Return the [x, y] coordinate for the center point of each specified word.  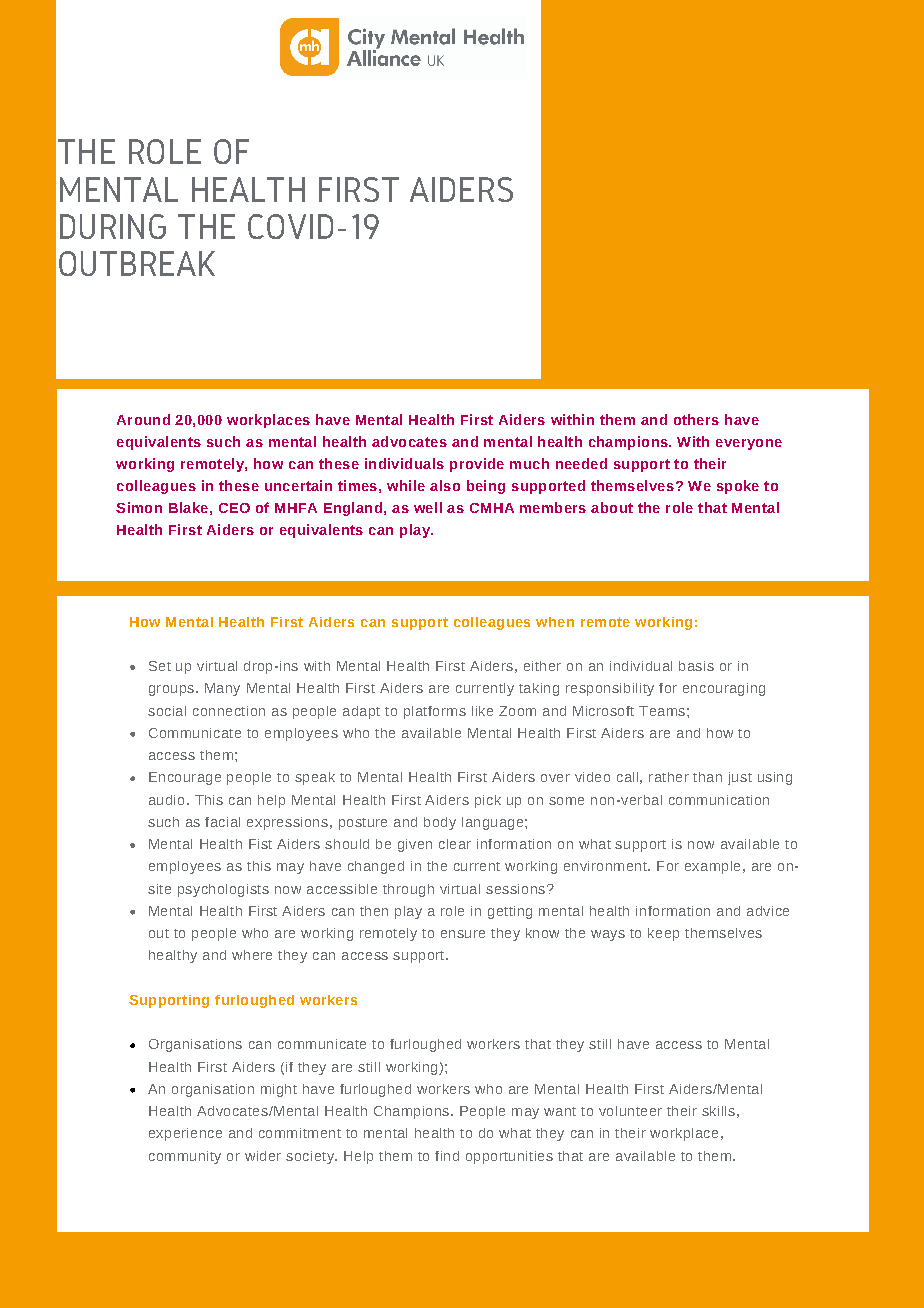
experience [185, 1134]
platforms [435, 712]
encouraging [724, 689]
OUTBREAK [137, 263]
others [696, 419]
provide [477, 465]
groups [171, 690]
